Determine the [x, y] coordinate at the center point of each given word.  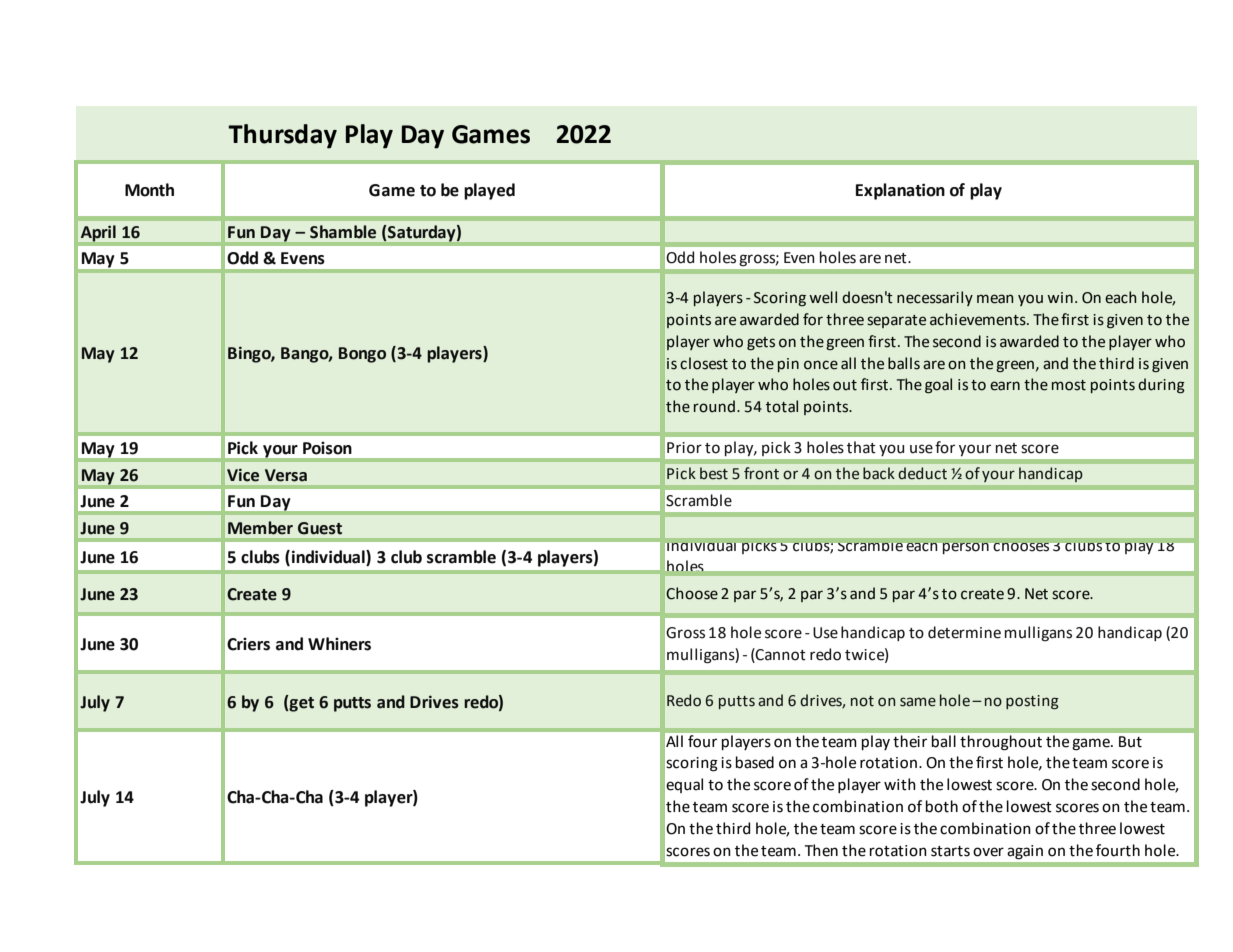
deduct [922, 473]
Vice [243, 475]
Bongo [362, 355]
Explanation [900, 191]
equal [684, 785]
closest [704, 363]
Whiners [339, 644]
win [1060, 297]
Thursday [282, 136]
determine [964, 632]
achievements [979, 319]
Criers [248, 644]
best [714, 473]
